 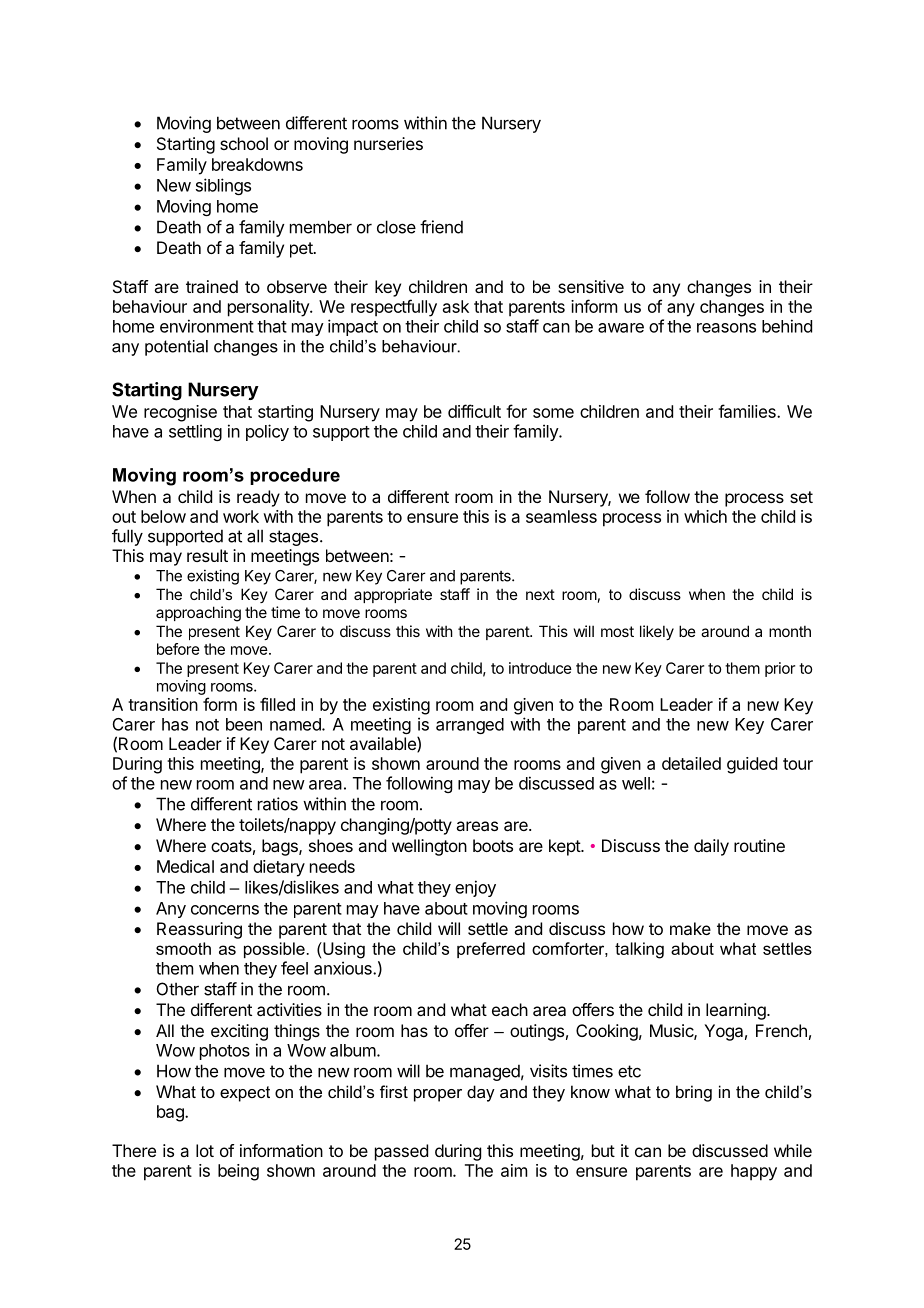 I want to click on friend, so click(x=441, y=227).
